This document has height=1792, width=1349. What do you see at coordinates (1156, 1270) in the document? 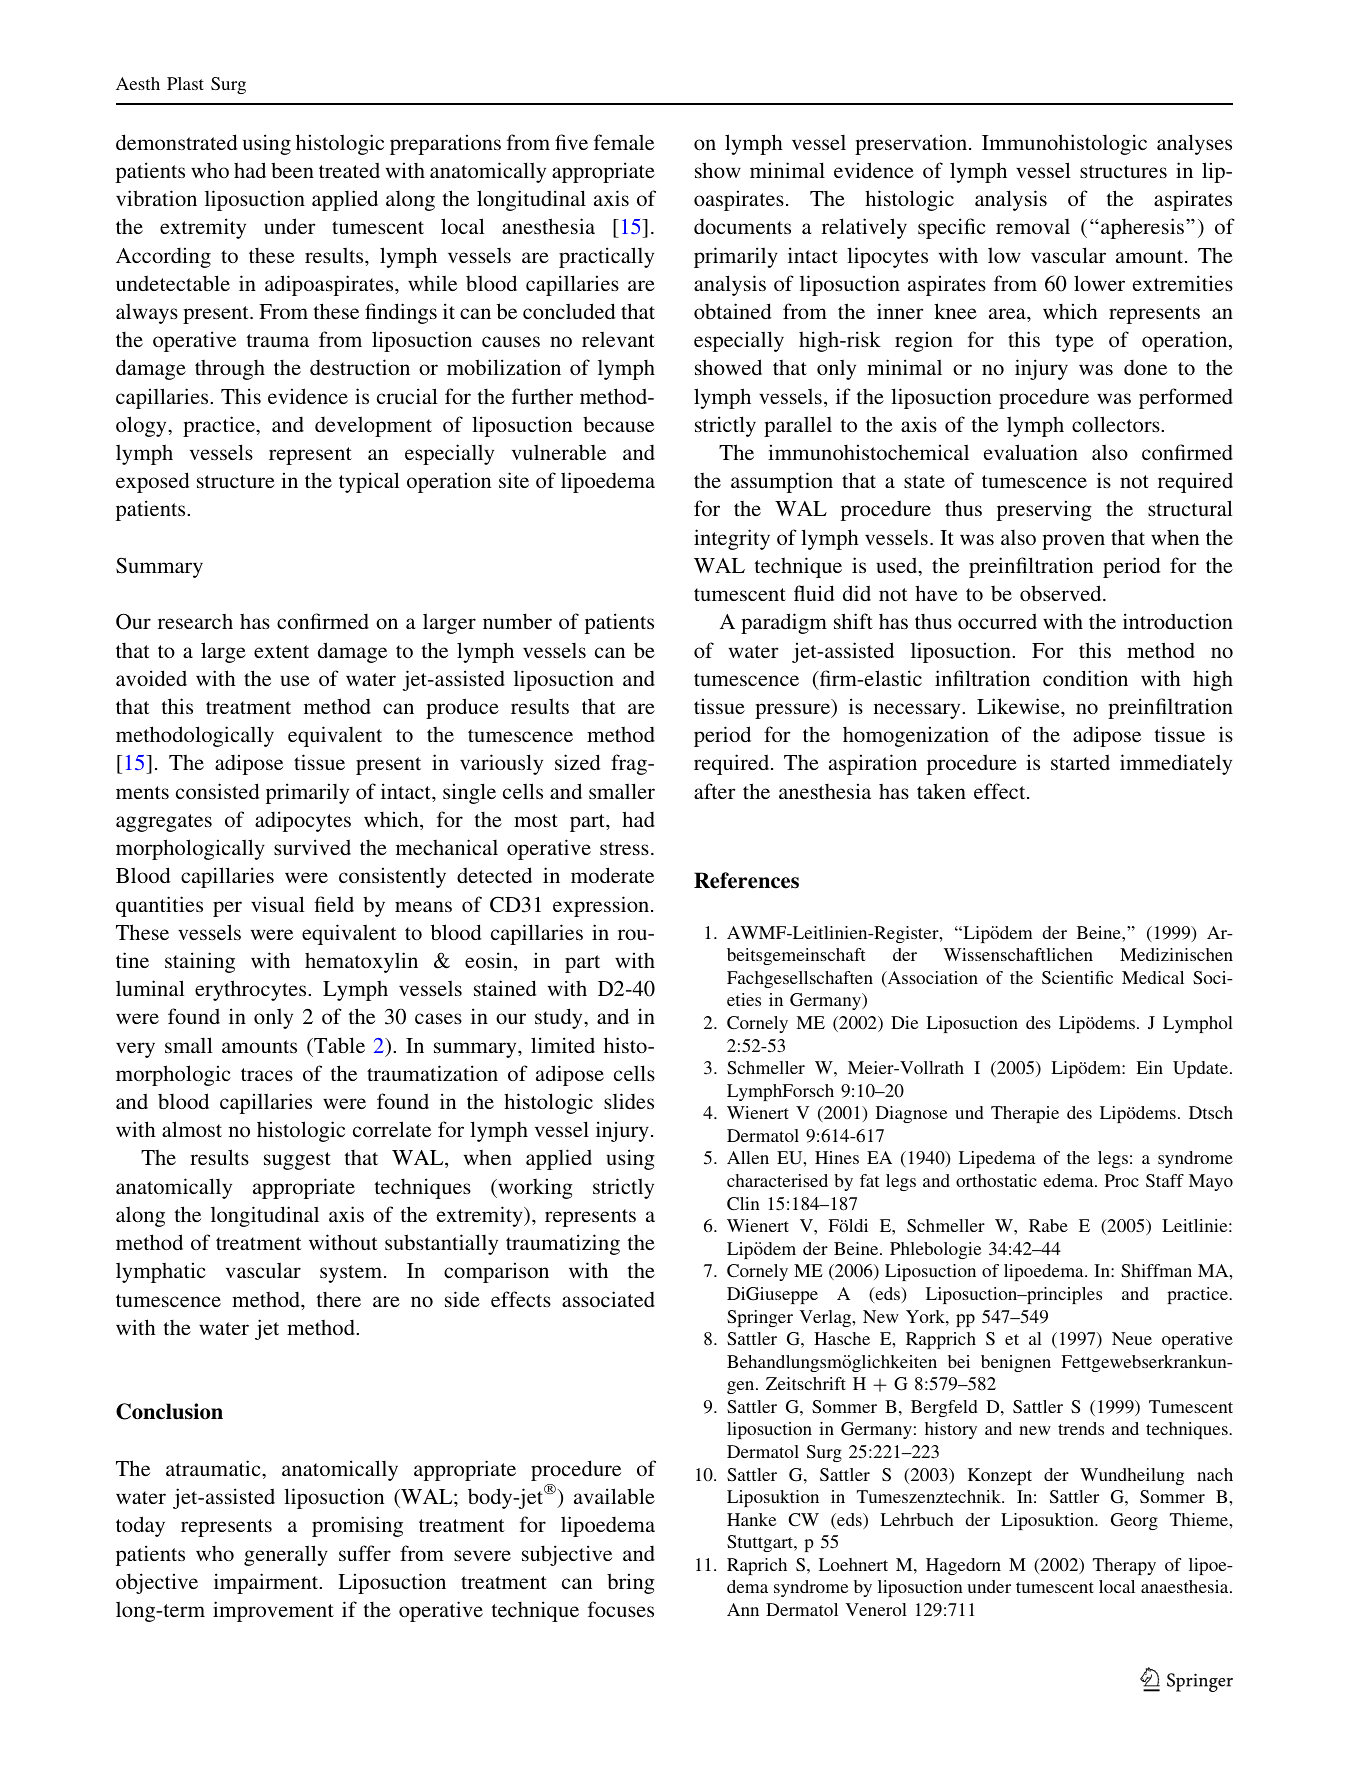
I see `Shiffman` at bounding box center [1156, 1270].
